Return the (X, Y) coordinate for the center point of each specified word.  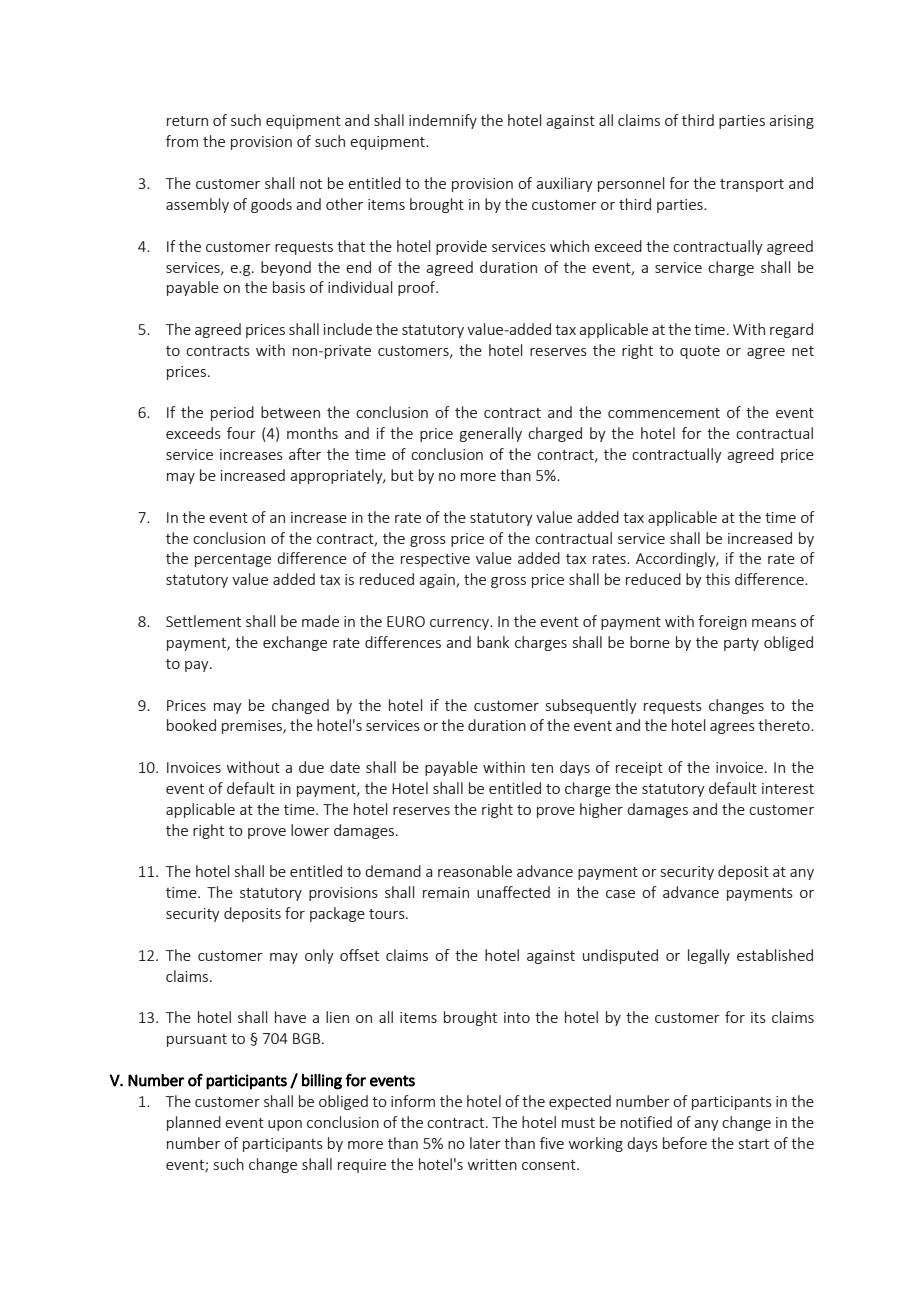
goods (271, 205)
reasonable (475, 871)
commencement (664, 413)
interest (788, 788)
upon (285, 1125)
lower (310, 830)
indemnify (443, 121)
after (305, 454)
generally (491, 434)
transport (752, 185)
